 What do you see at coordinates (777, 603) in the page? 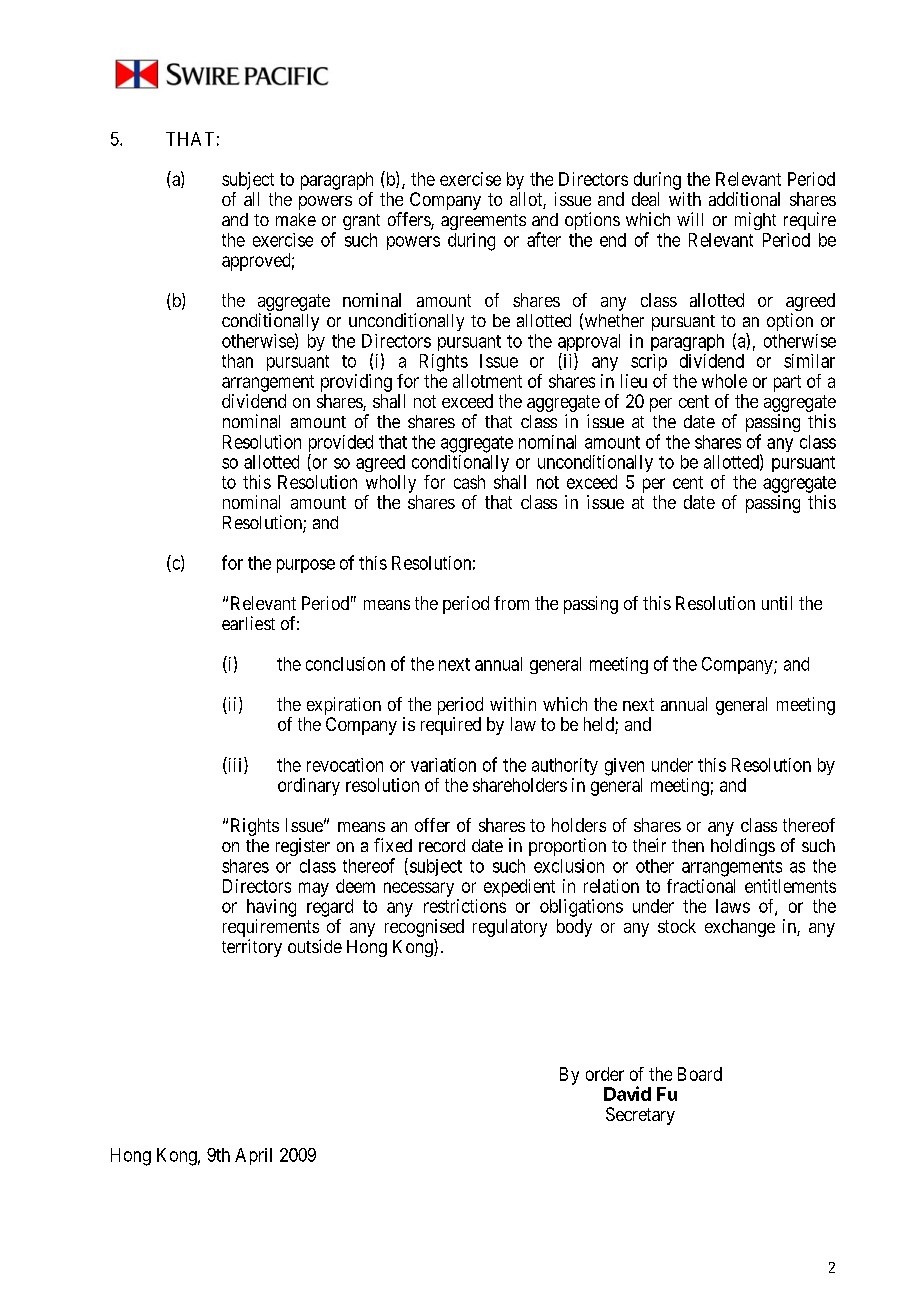
I see `until` at bounding box center [777, 603].
